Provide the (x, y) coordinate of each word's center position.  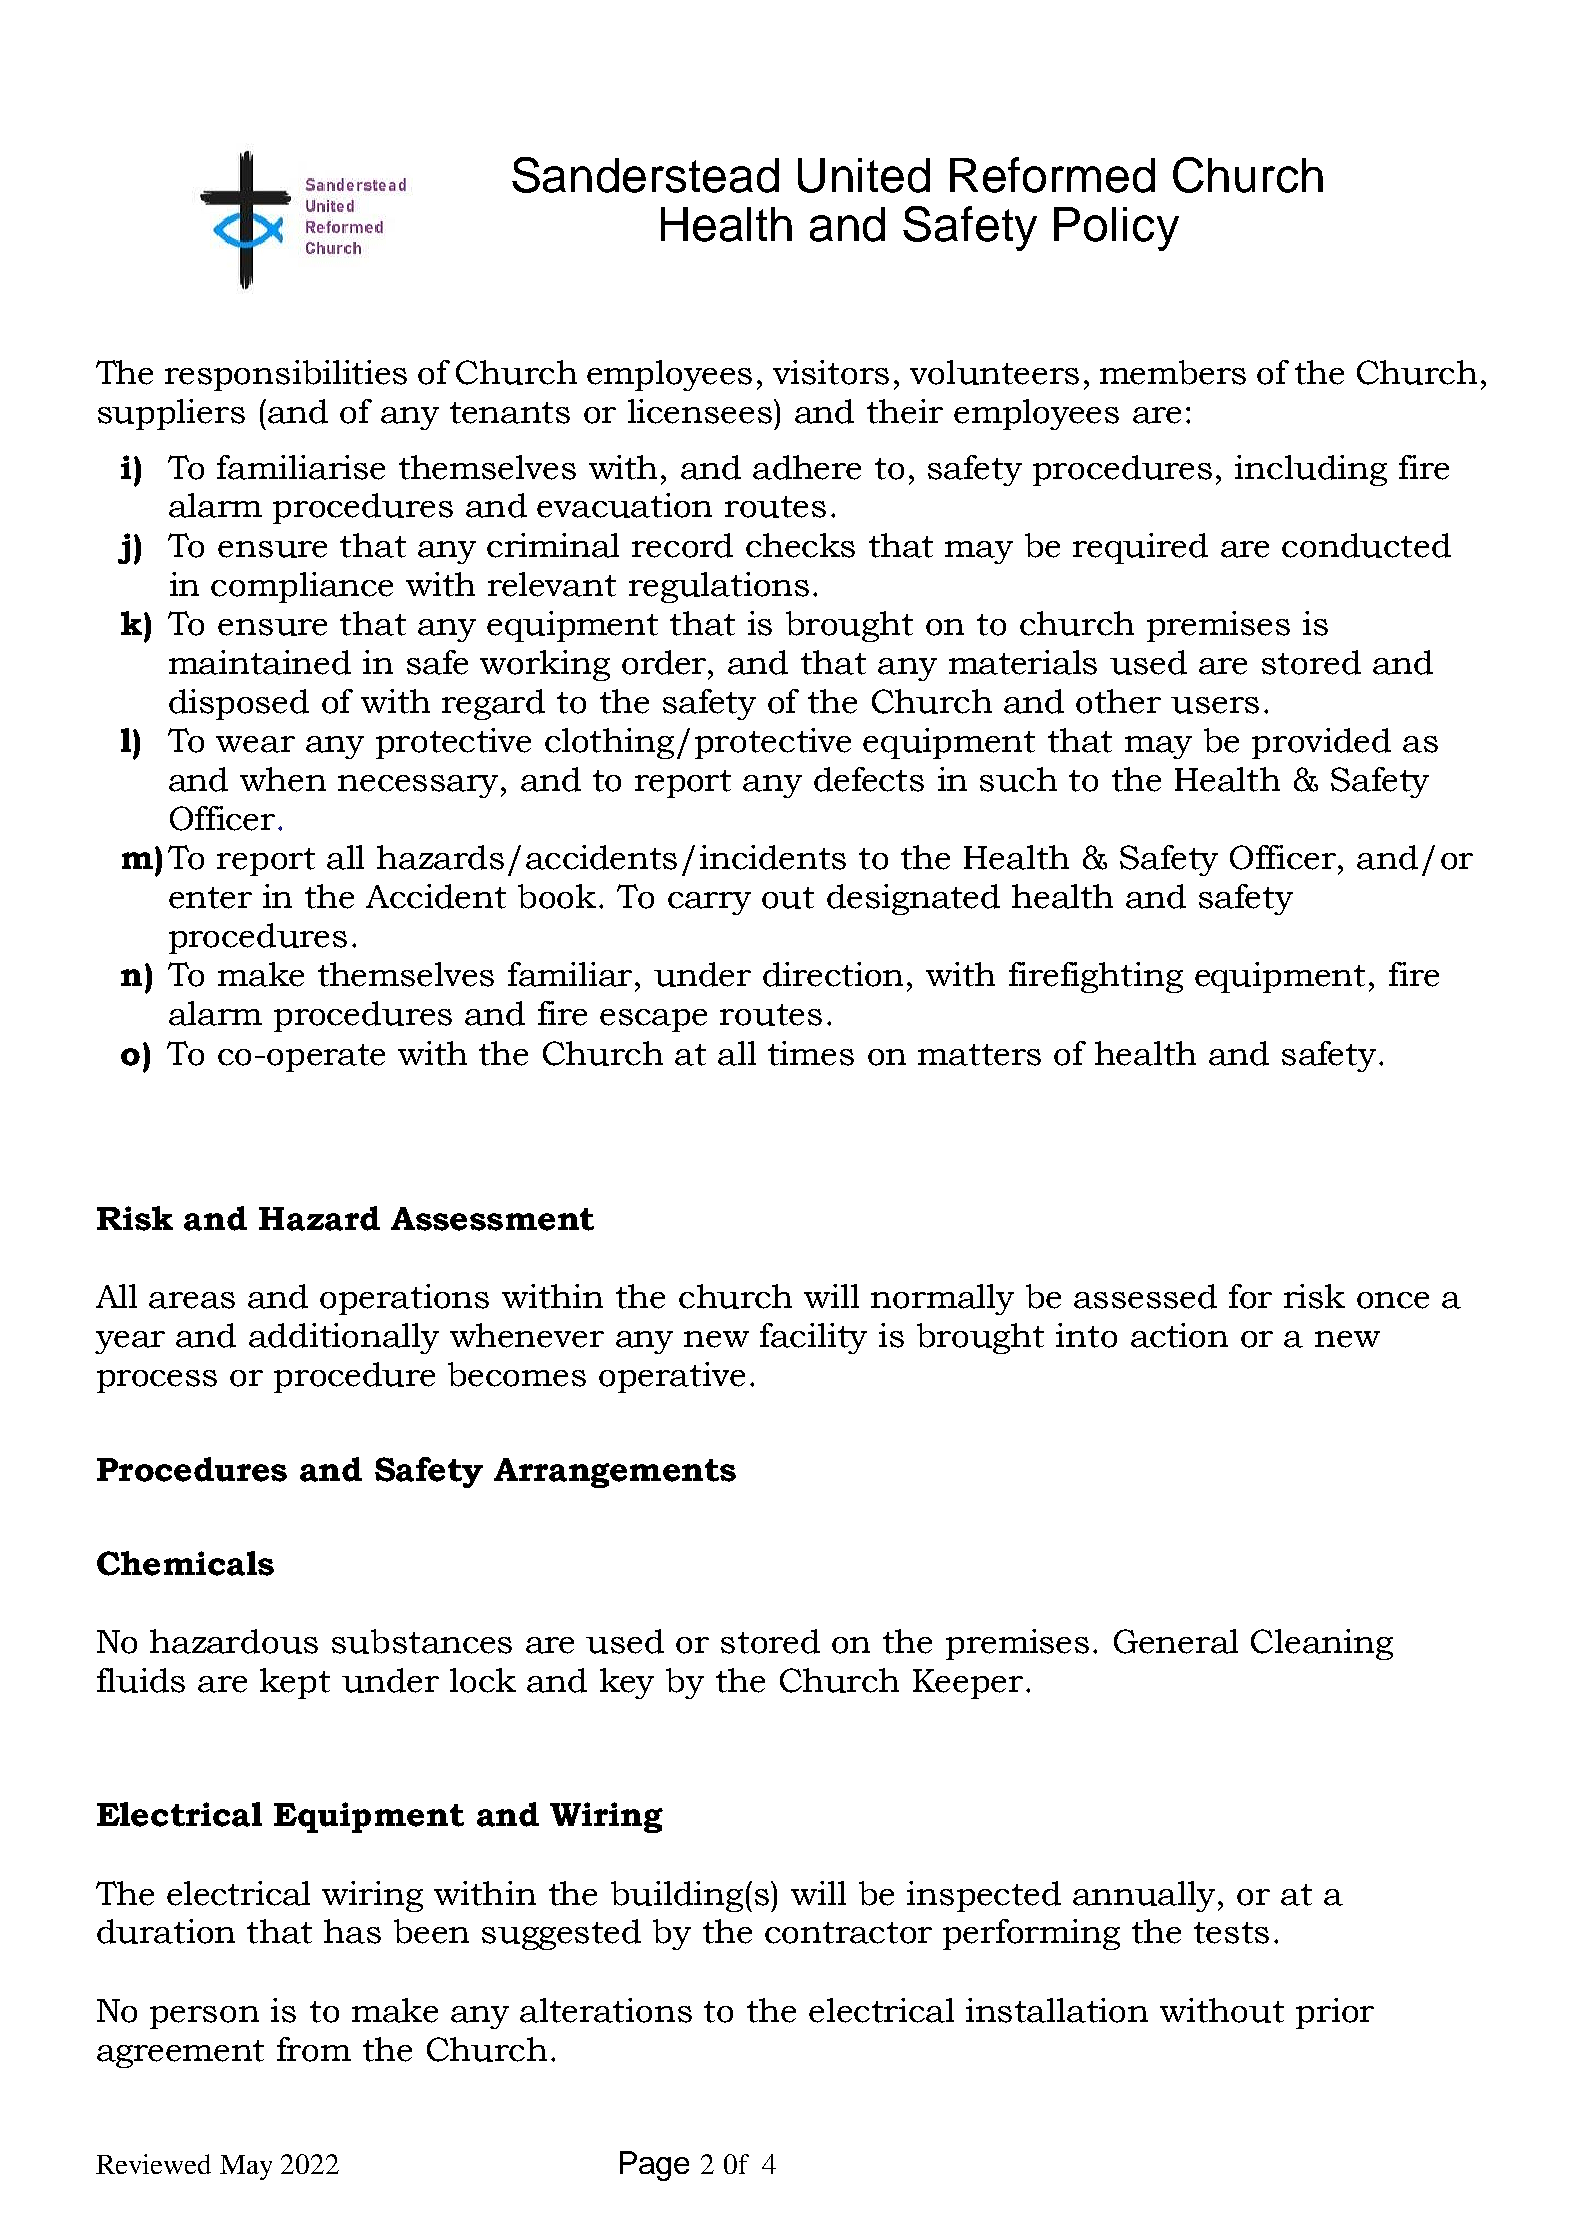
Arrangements (615, 1473)
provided (1321, 743)
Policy (1116, 229)
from (314, 2049)
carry (709, 903)
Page (654, 2166)
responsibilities (286, 375)
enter (210, 898)
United (864, 175)
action (1179, 1335)
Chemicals (185, 1563)
